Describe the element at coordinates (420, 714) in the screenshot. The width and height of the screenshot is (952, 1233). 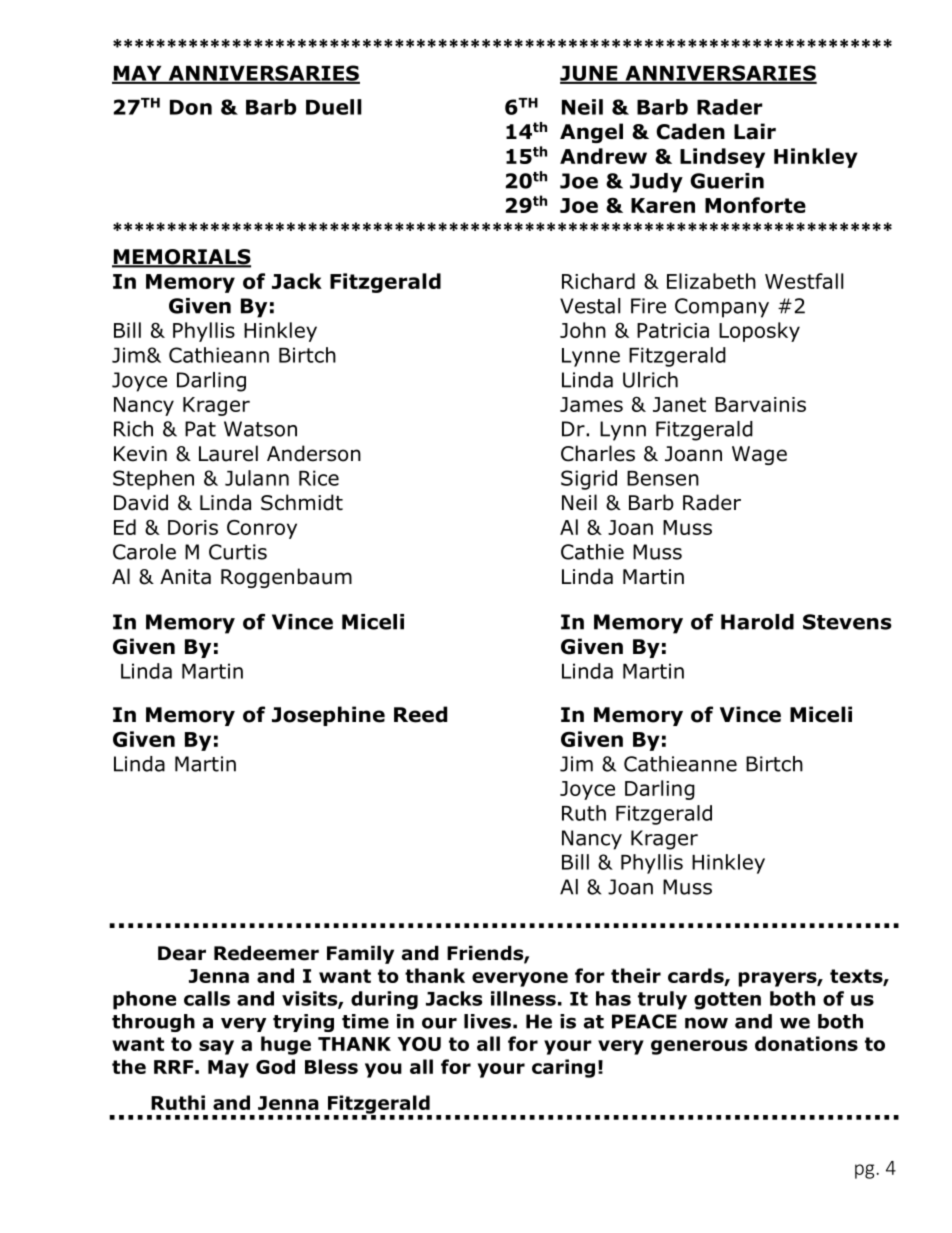
I see `Reed` at that location.
